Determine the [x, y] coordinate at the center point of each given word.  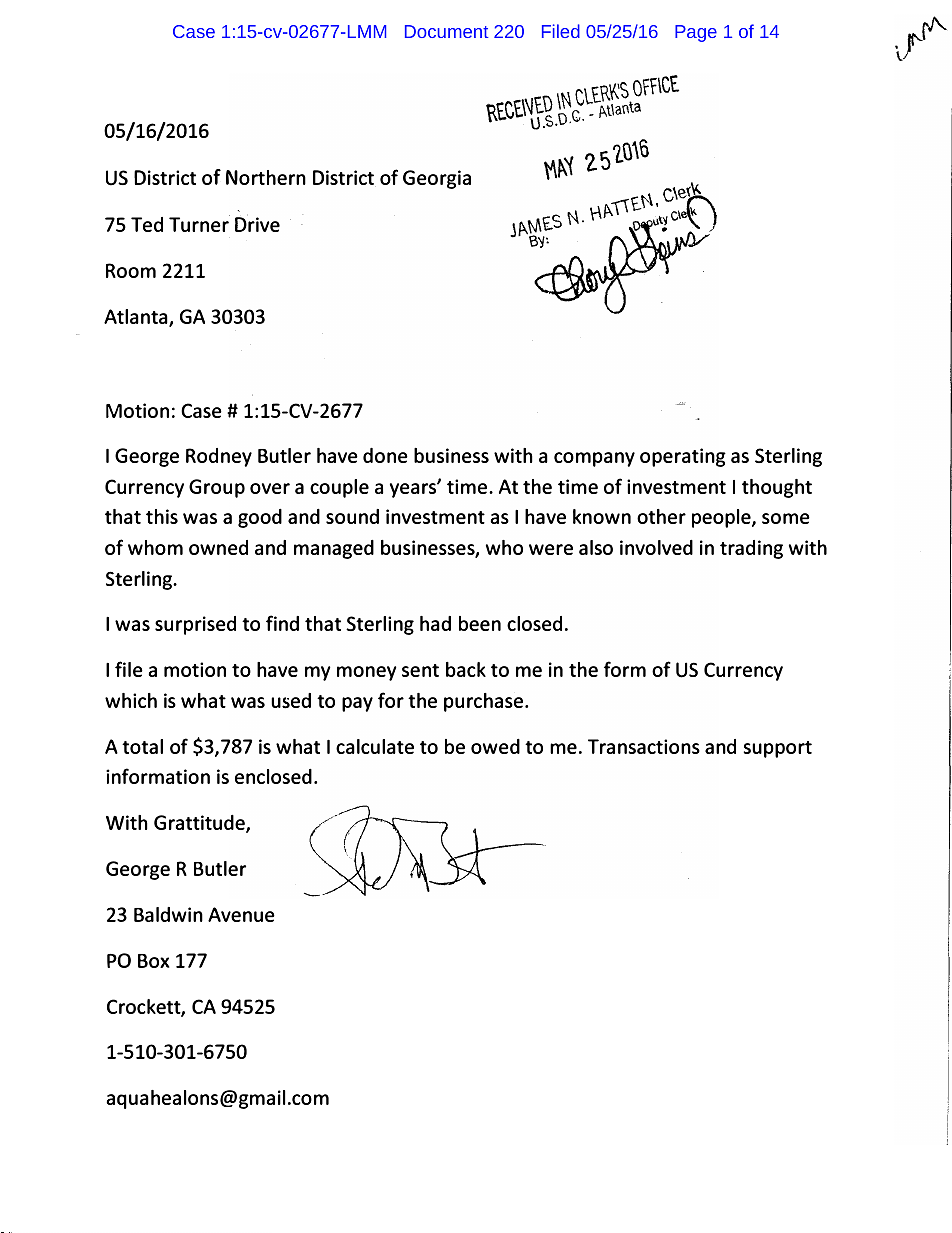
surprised [195, 625]
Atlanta [137, 318]
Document [446, 31]
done [385, 455]
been [480, 623]
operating [683, 457]
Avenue [241, 914]
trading [751, 549]
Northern [266, 177]
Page [696, 33]
